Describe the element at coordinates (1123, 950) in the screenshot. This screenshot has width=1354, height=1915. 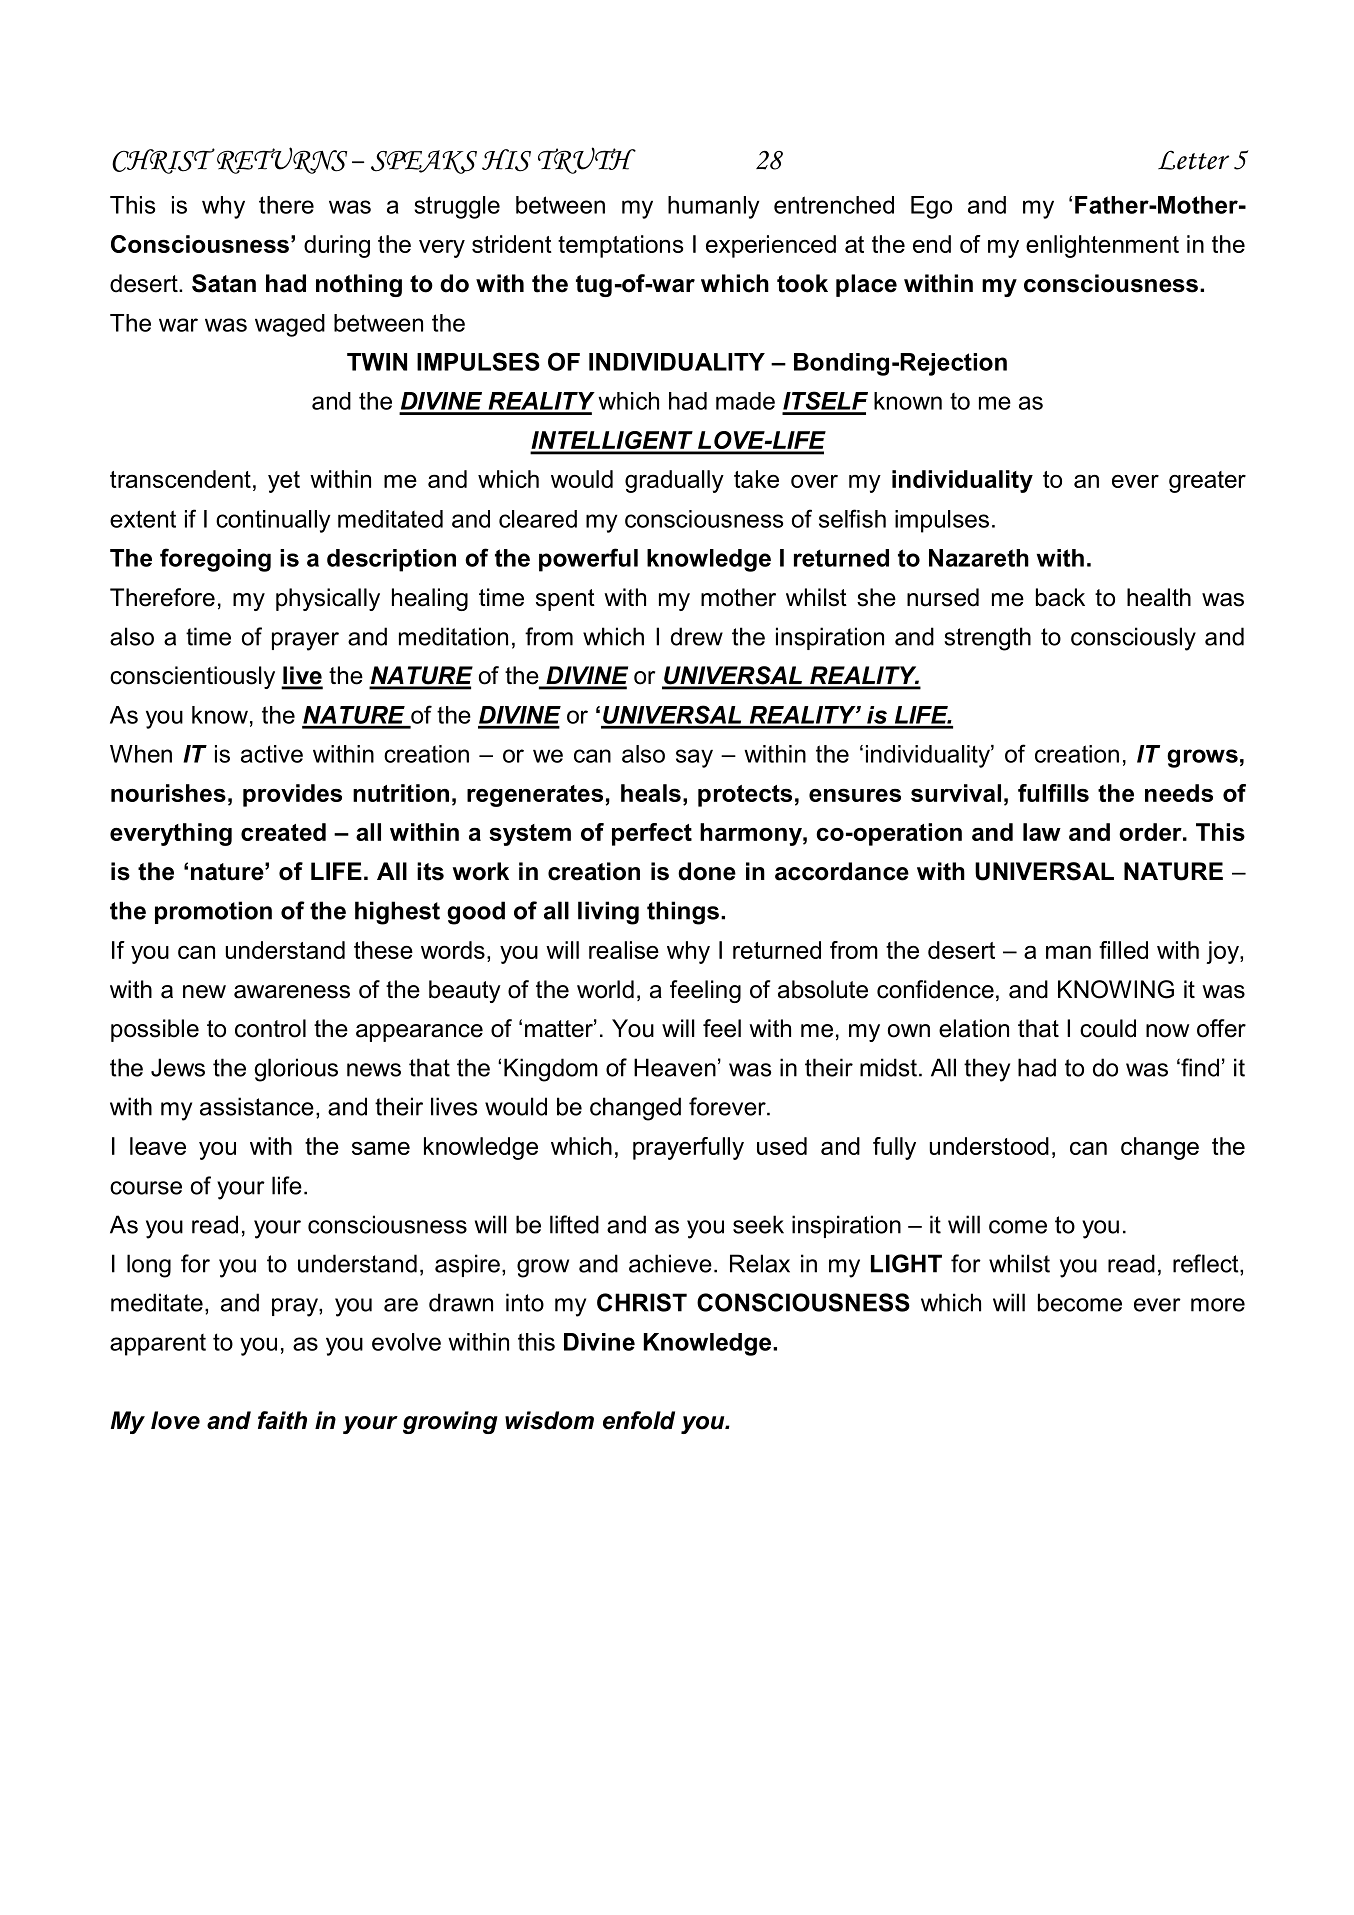
I see `filled` at that location.
